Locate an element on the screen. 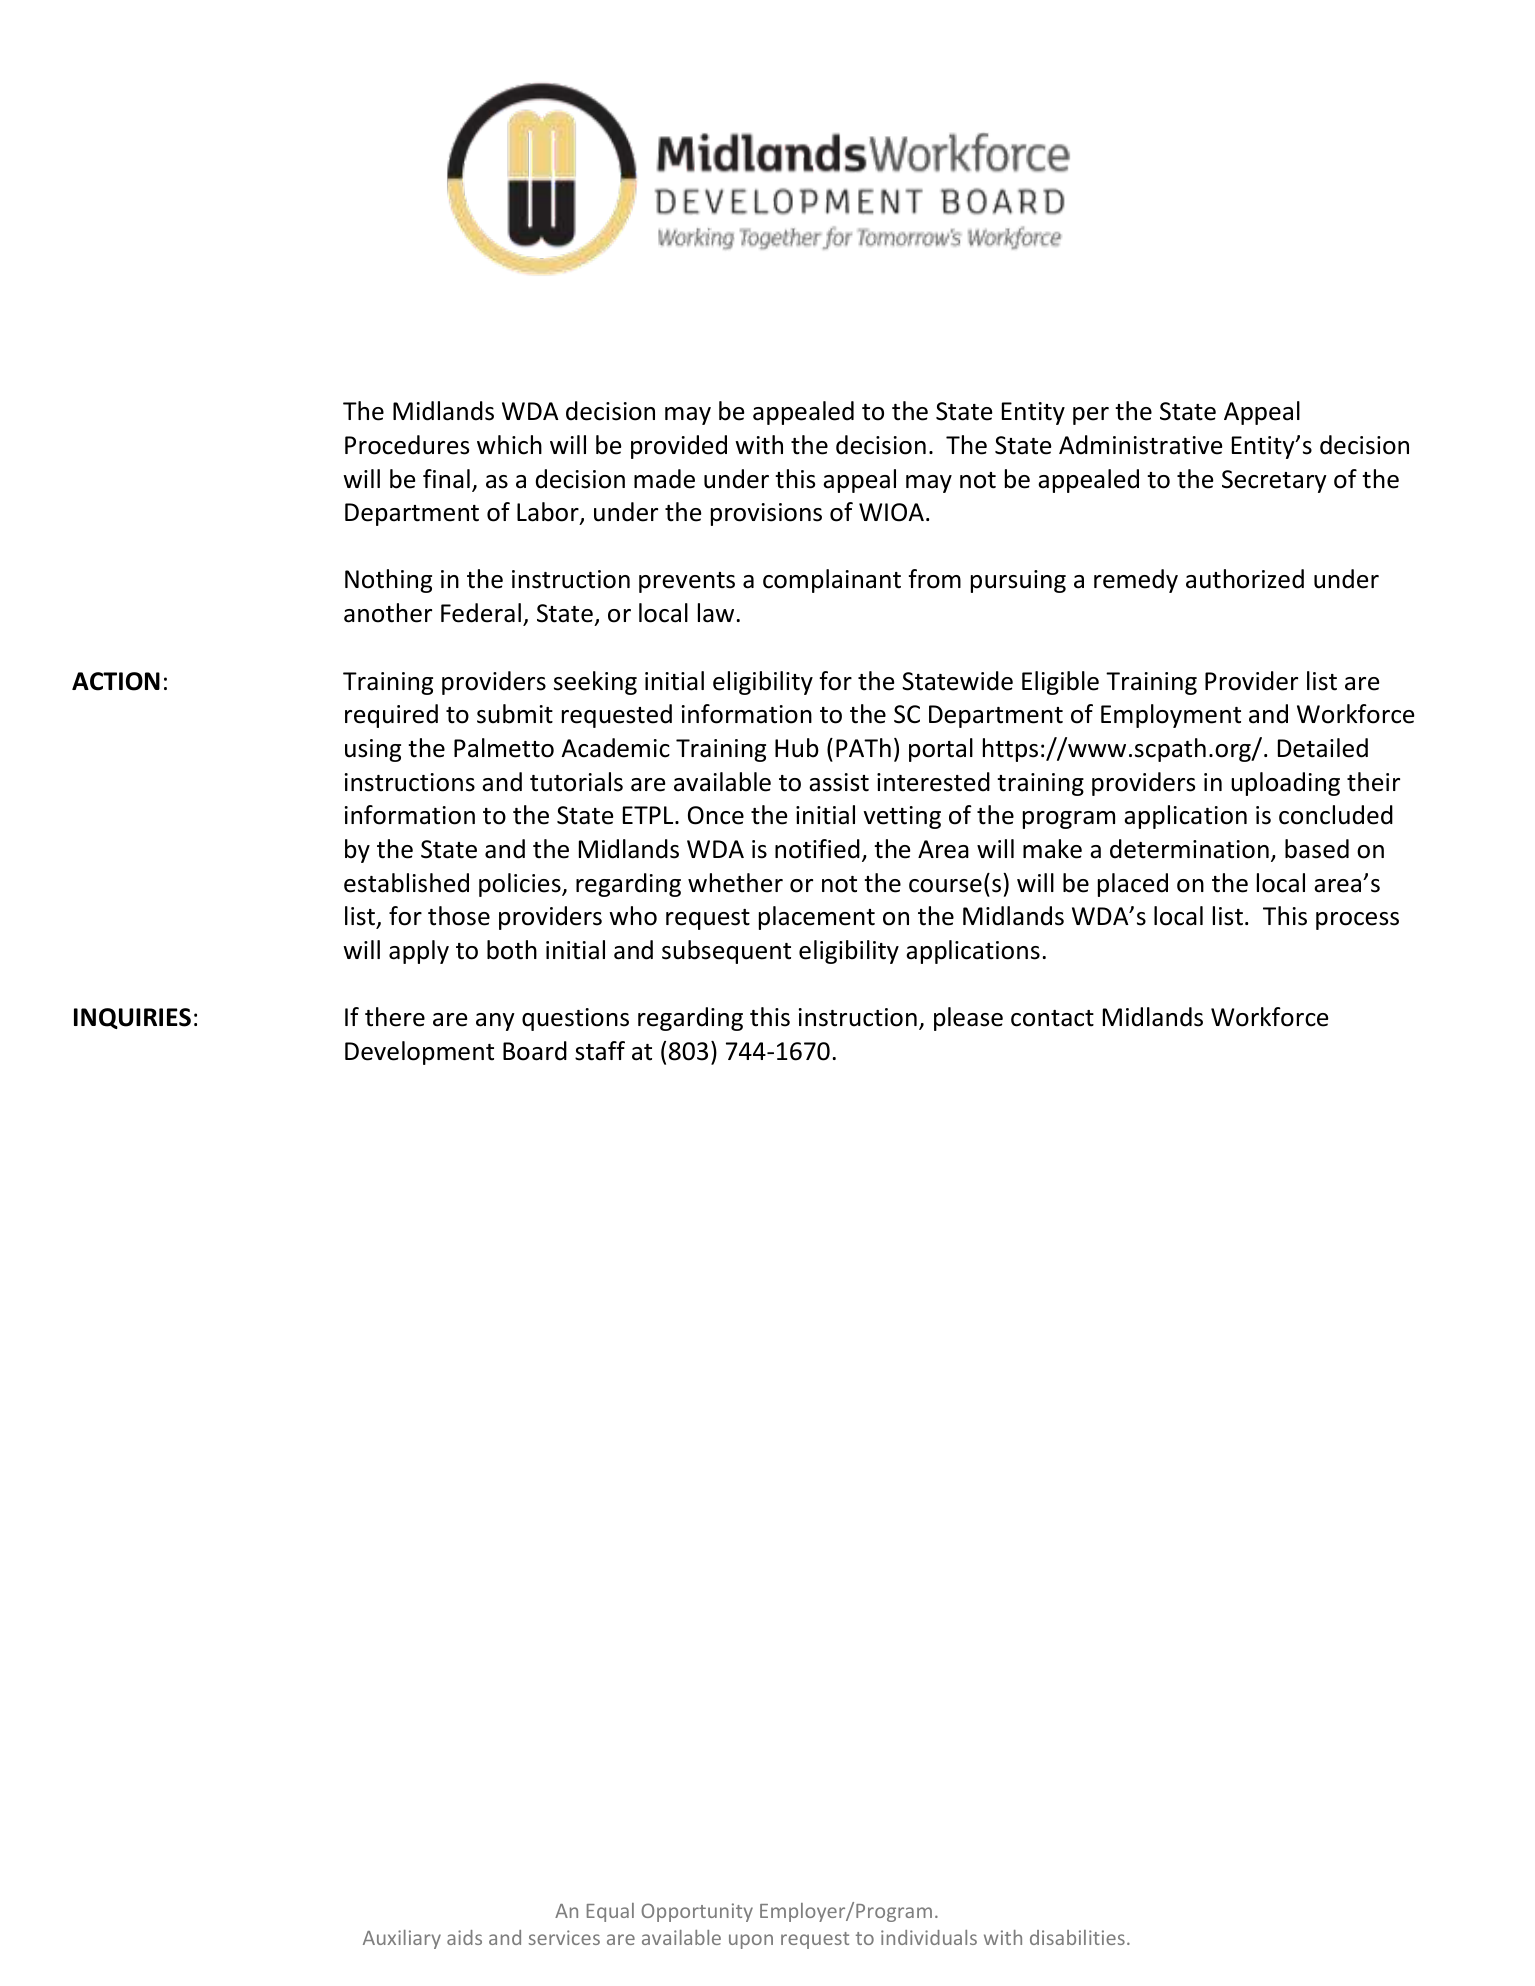 The width and height of the screenshot is (1535, 1986). provided is located at coordinates (679, 447).
